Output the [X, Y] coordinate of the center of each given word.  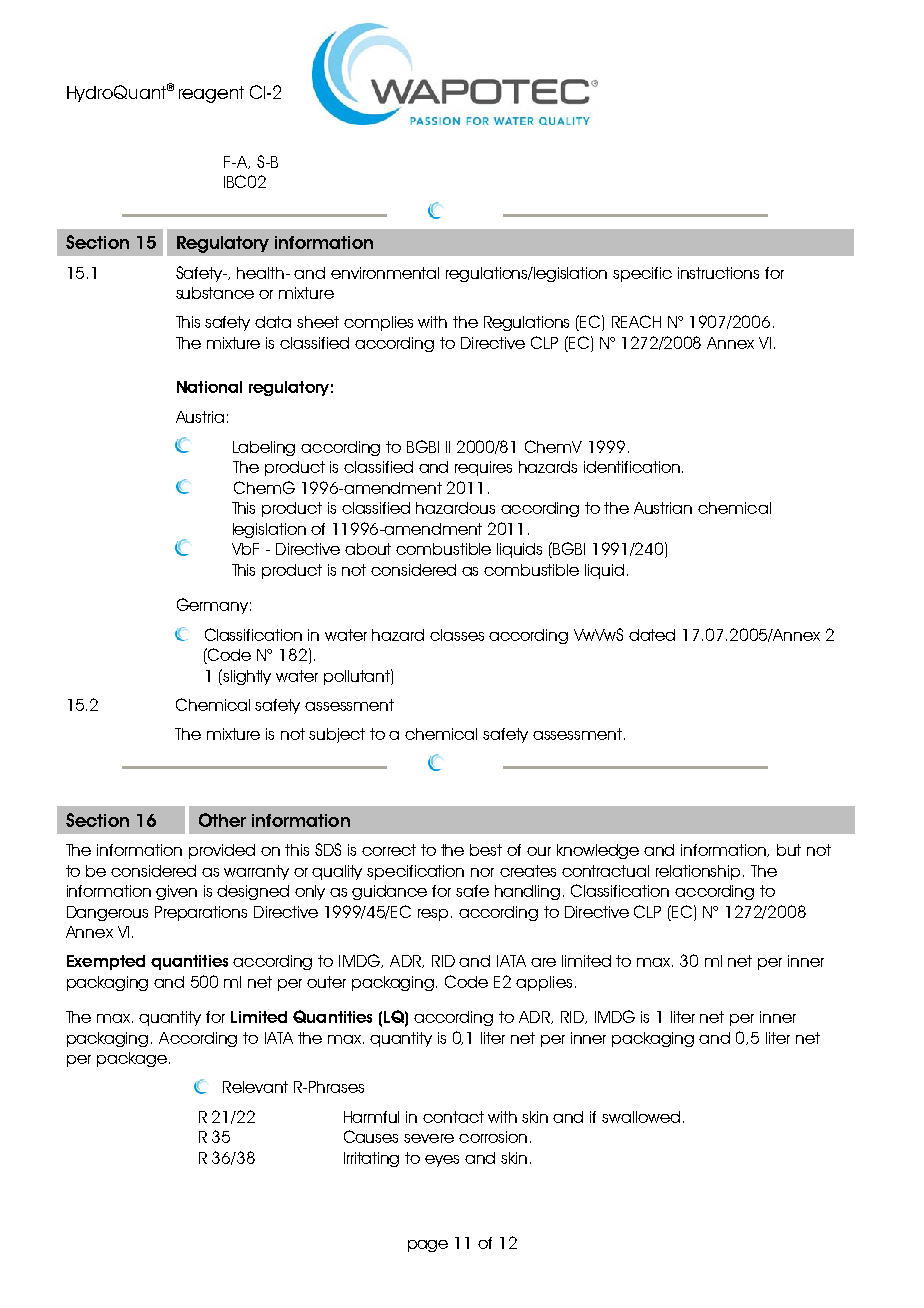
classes [457, 635]
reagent [211, 94]
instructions [718, 273]
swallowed [641, 1117]
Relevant [255, 1087]
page [428, 1246]
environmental [385, 273]
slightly [247, 677]
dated [652, 635]
